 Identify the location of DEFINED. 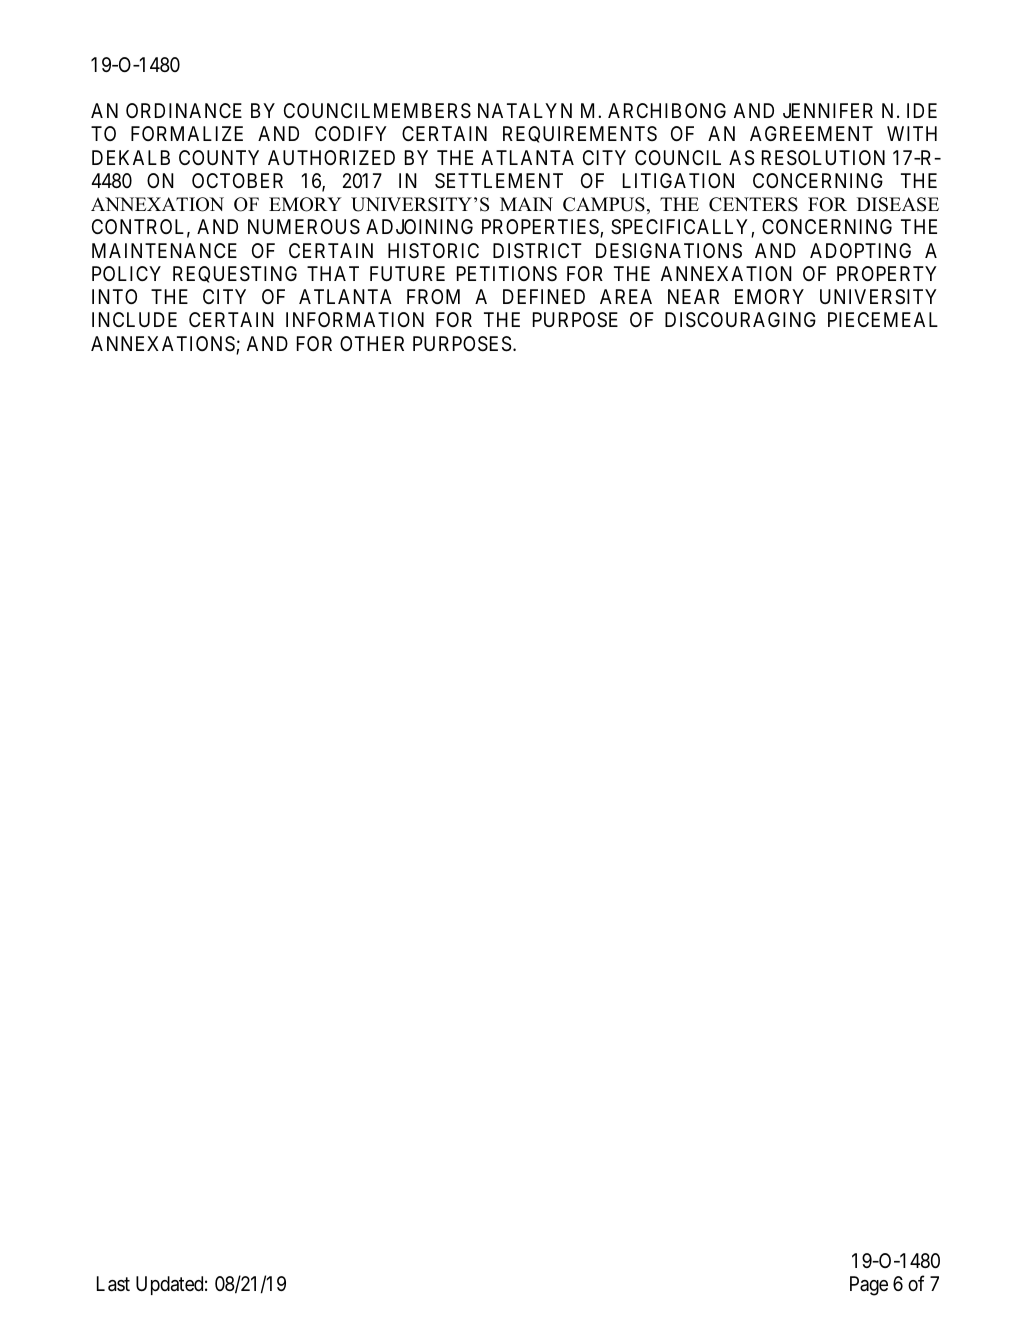
(544, 296).
